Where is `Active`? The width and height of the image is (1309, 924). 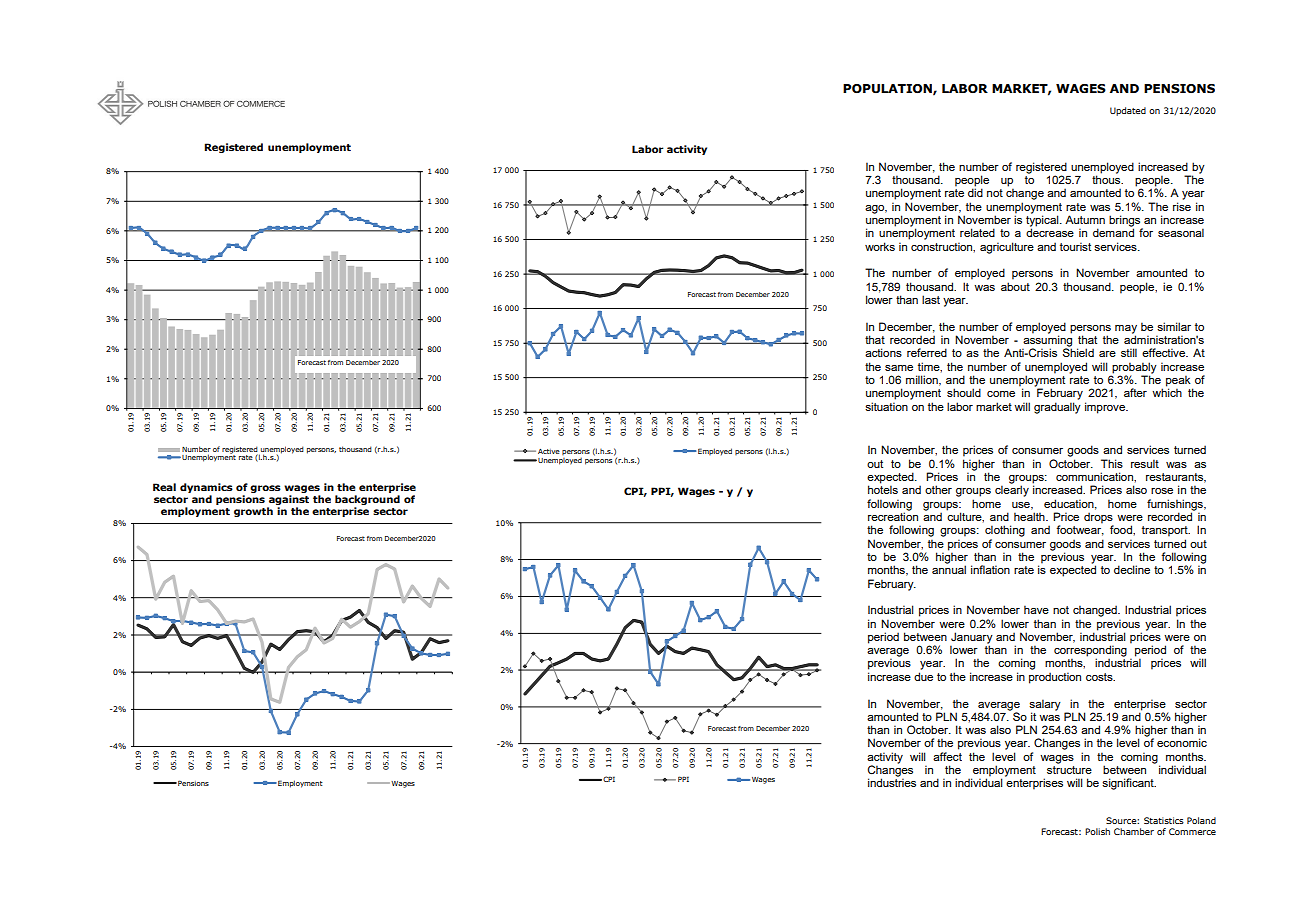 Active is located at coordinates (549, 451).
